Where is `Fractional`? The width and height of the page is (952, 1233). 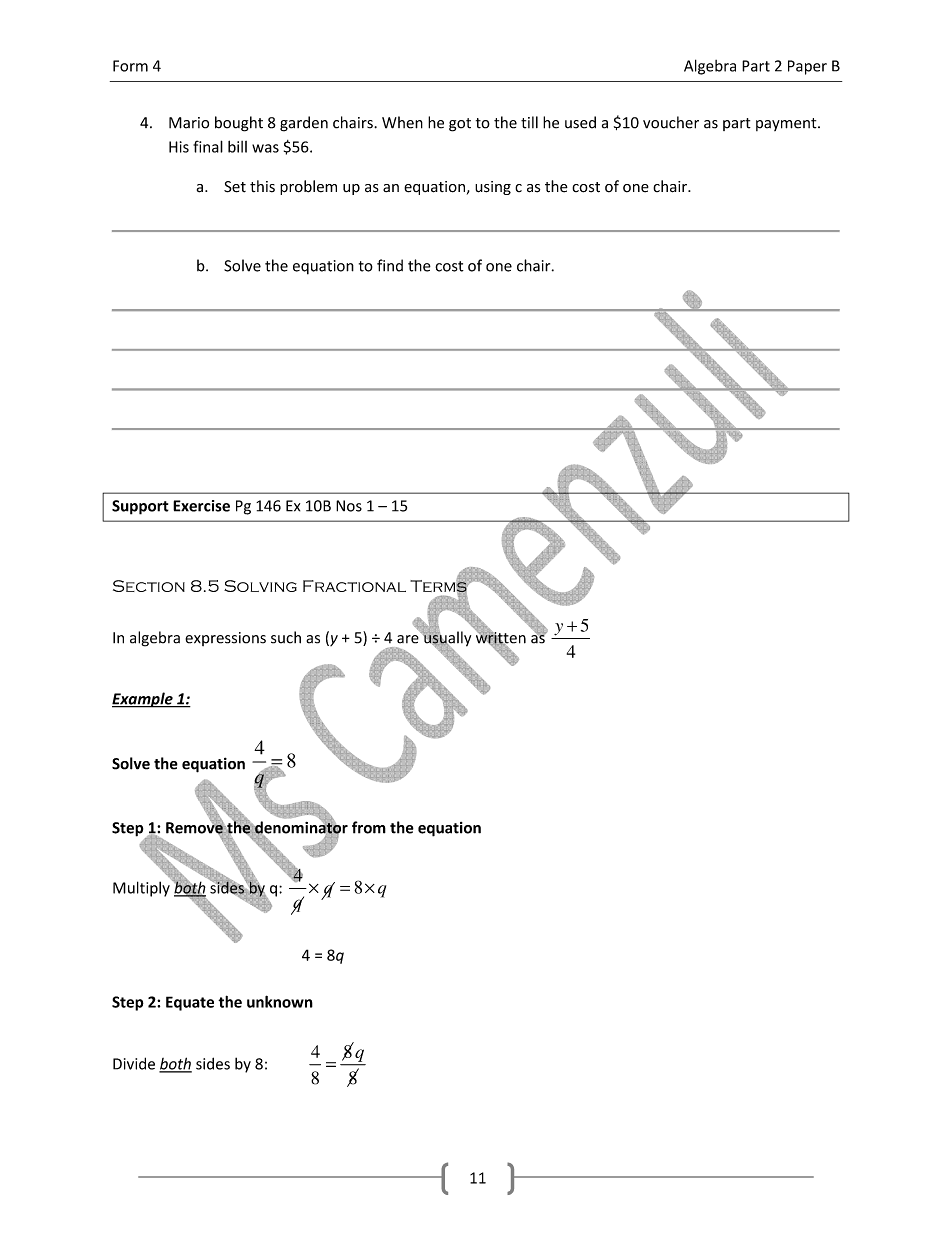 Fractional is located at coordinates (354, 586).
